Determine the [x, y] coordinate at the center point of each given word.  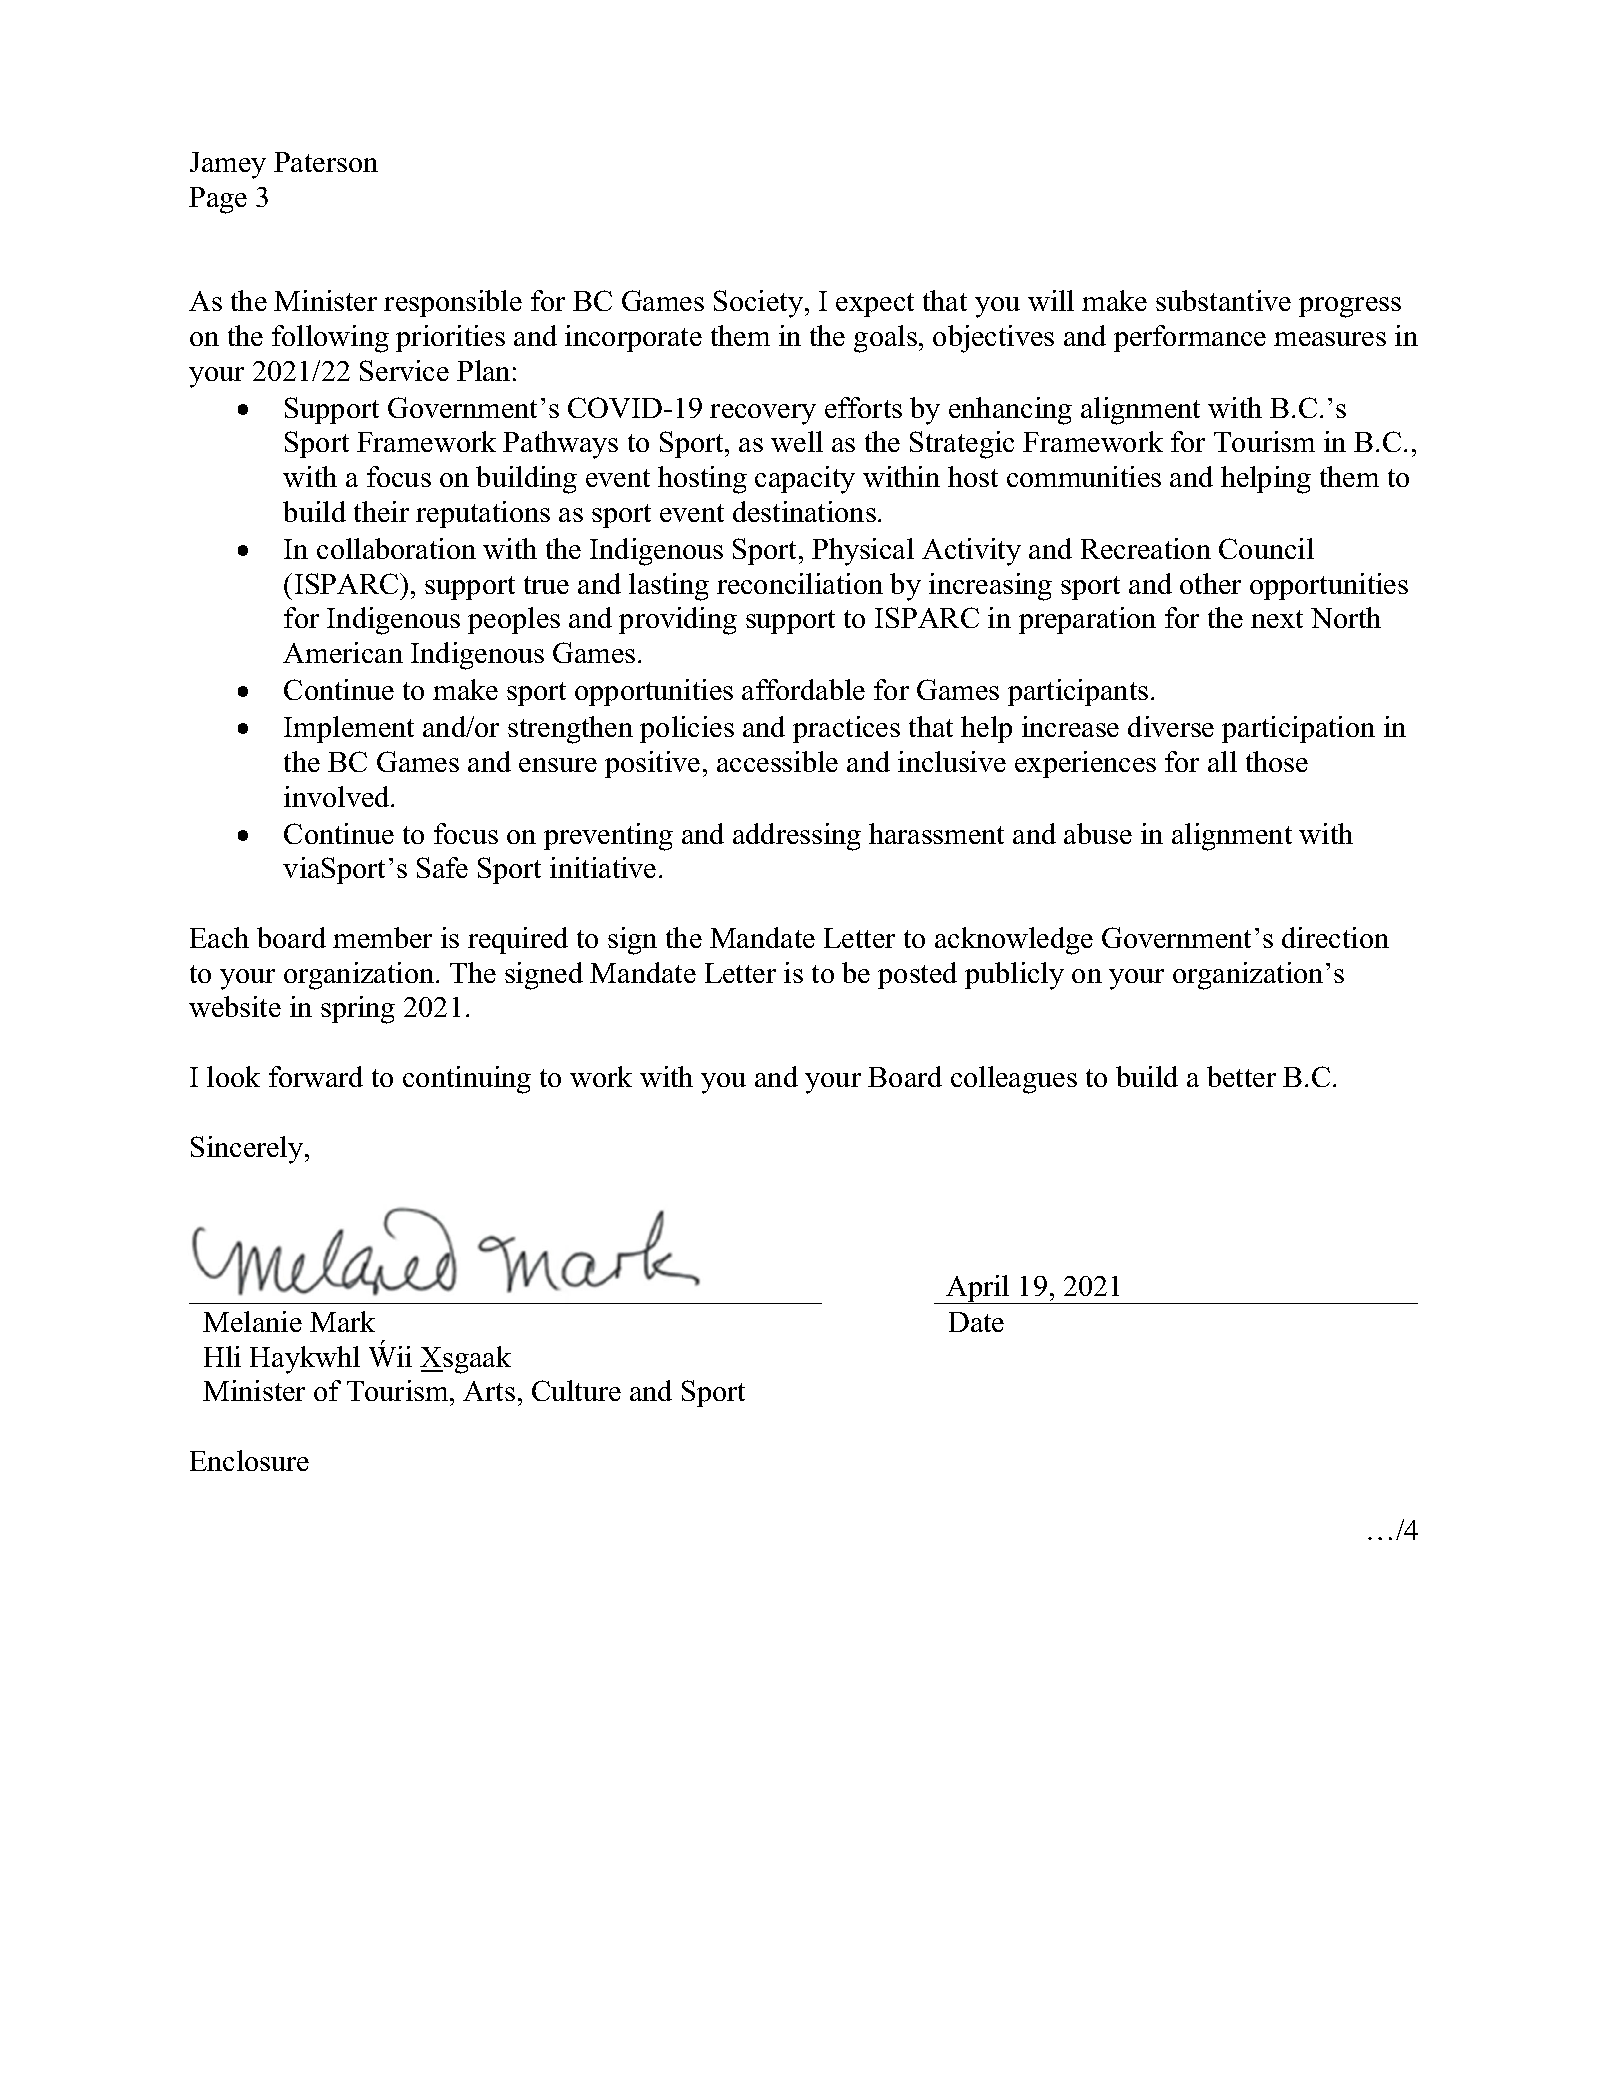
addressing [797, 837]
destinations [804, 511]
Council [1266, 548]
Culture [576, 1390]
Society [760, 304]
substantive [1223, 300]
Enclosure [249, 1460]
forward [316, 1076]
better [1241, 1076]
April [978, 1289]
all [1222, 761]
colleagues [1014, 1080]
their [381, 511]
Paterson [326, 162]
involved [338, 796]
